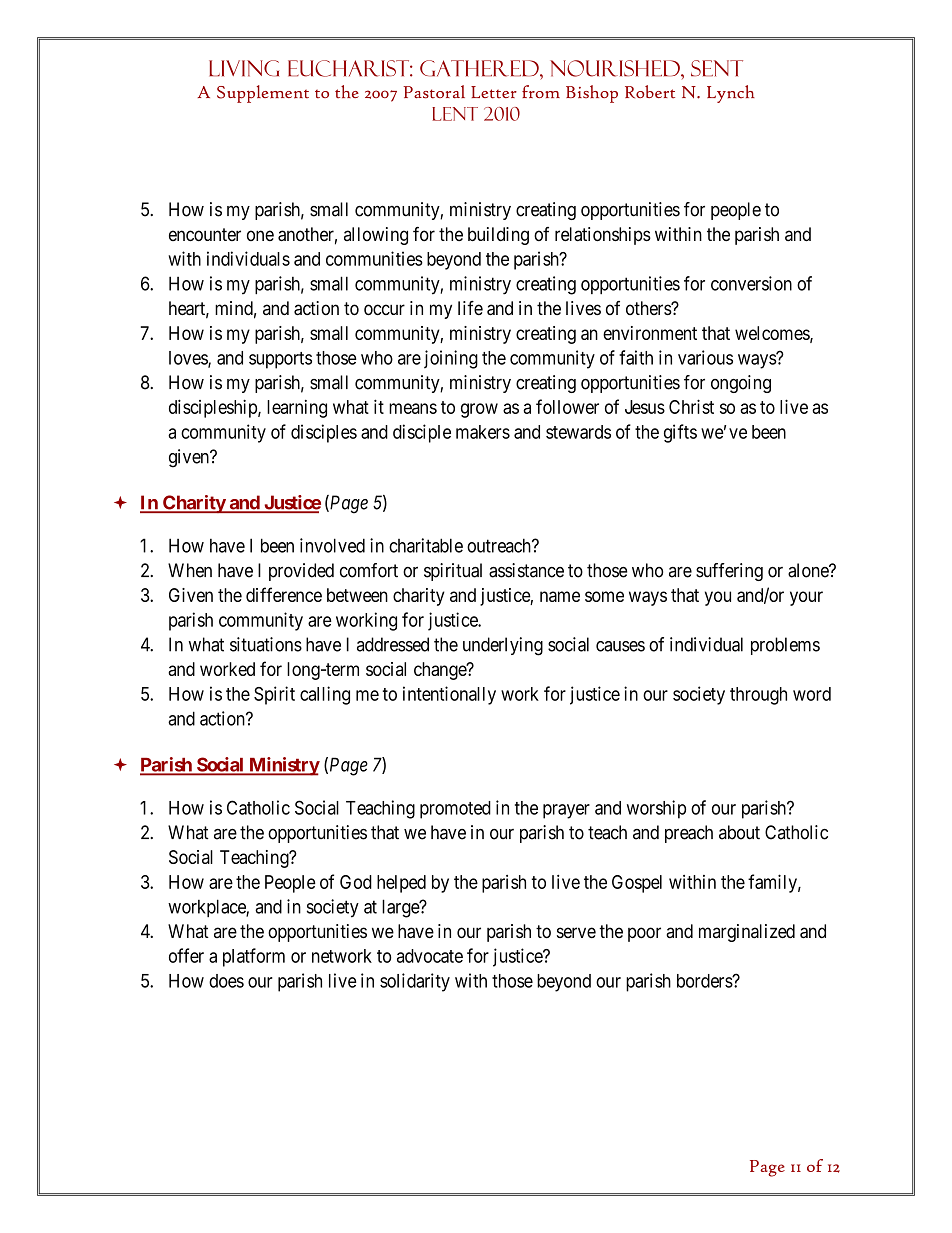 This screenshot has width=952, height=1233. Describe the element at coordinates (266, 644) in the screenshot. I see `situations` at that location.
